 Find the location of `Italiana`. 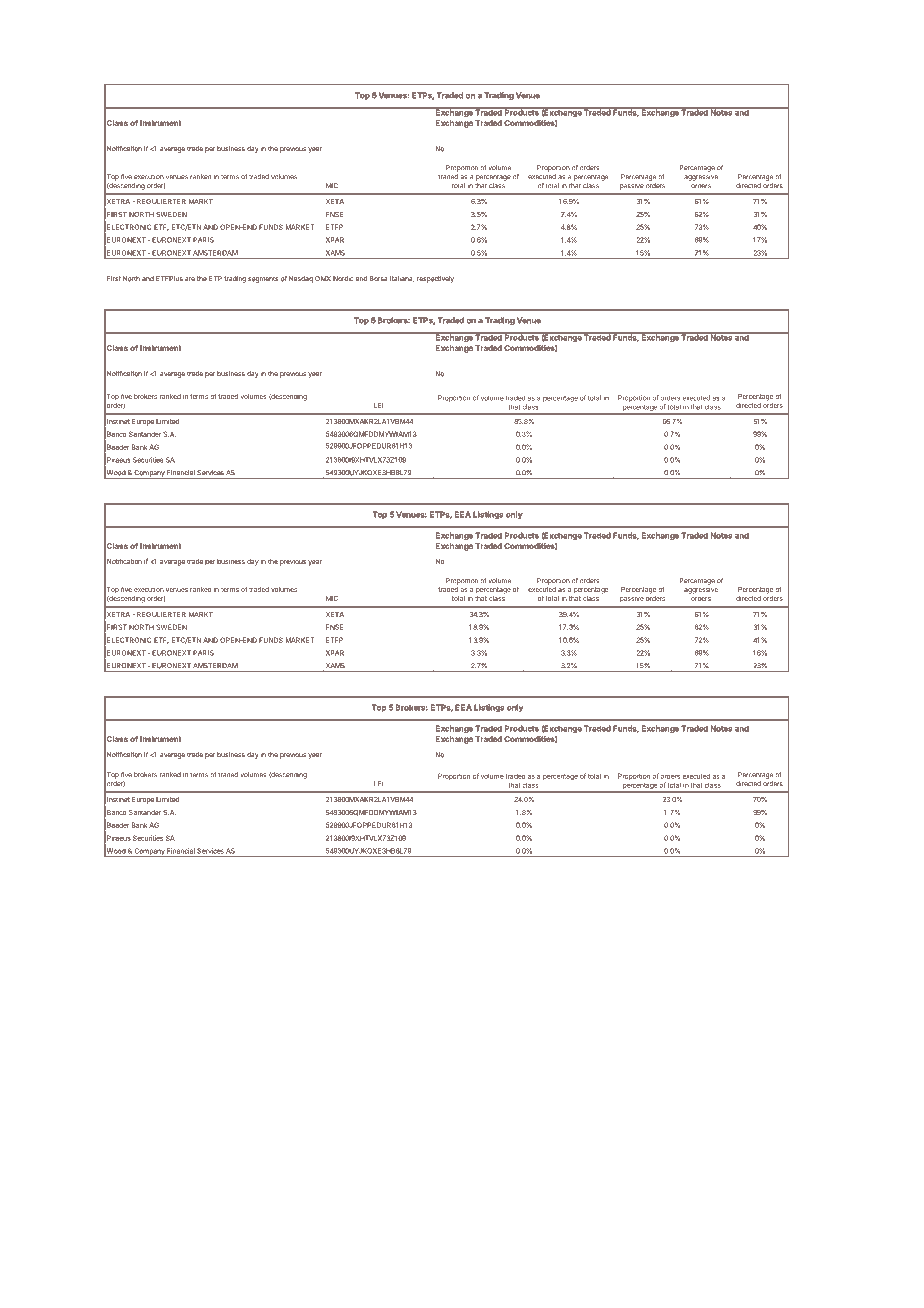

Italiana is located at coordinates (402, 279).
